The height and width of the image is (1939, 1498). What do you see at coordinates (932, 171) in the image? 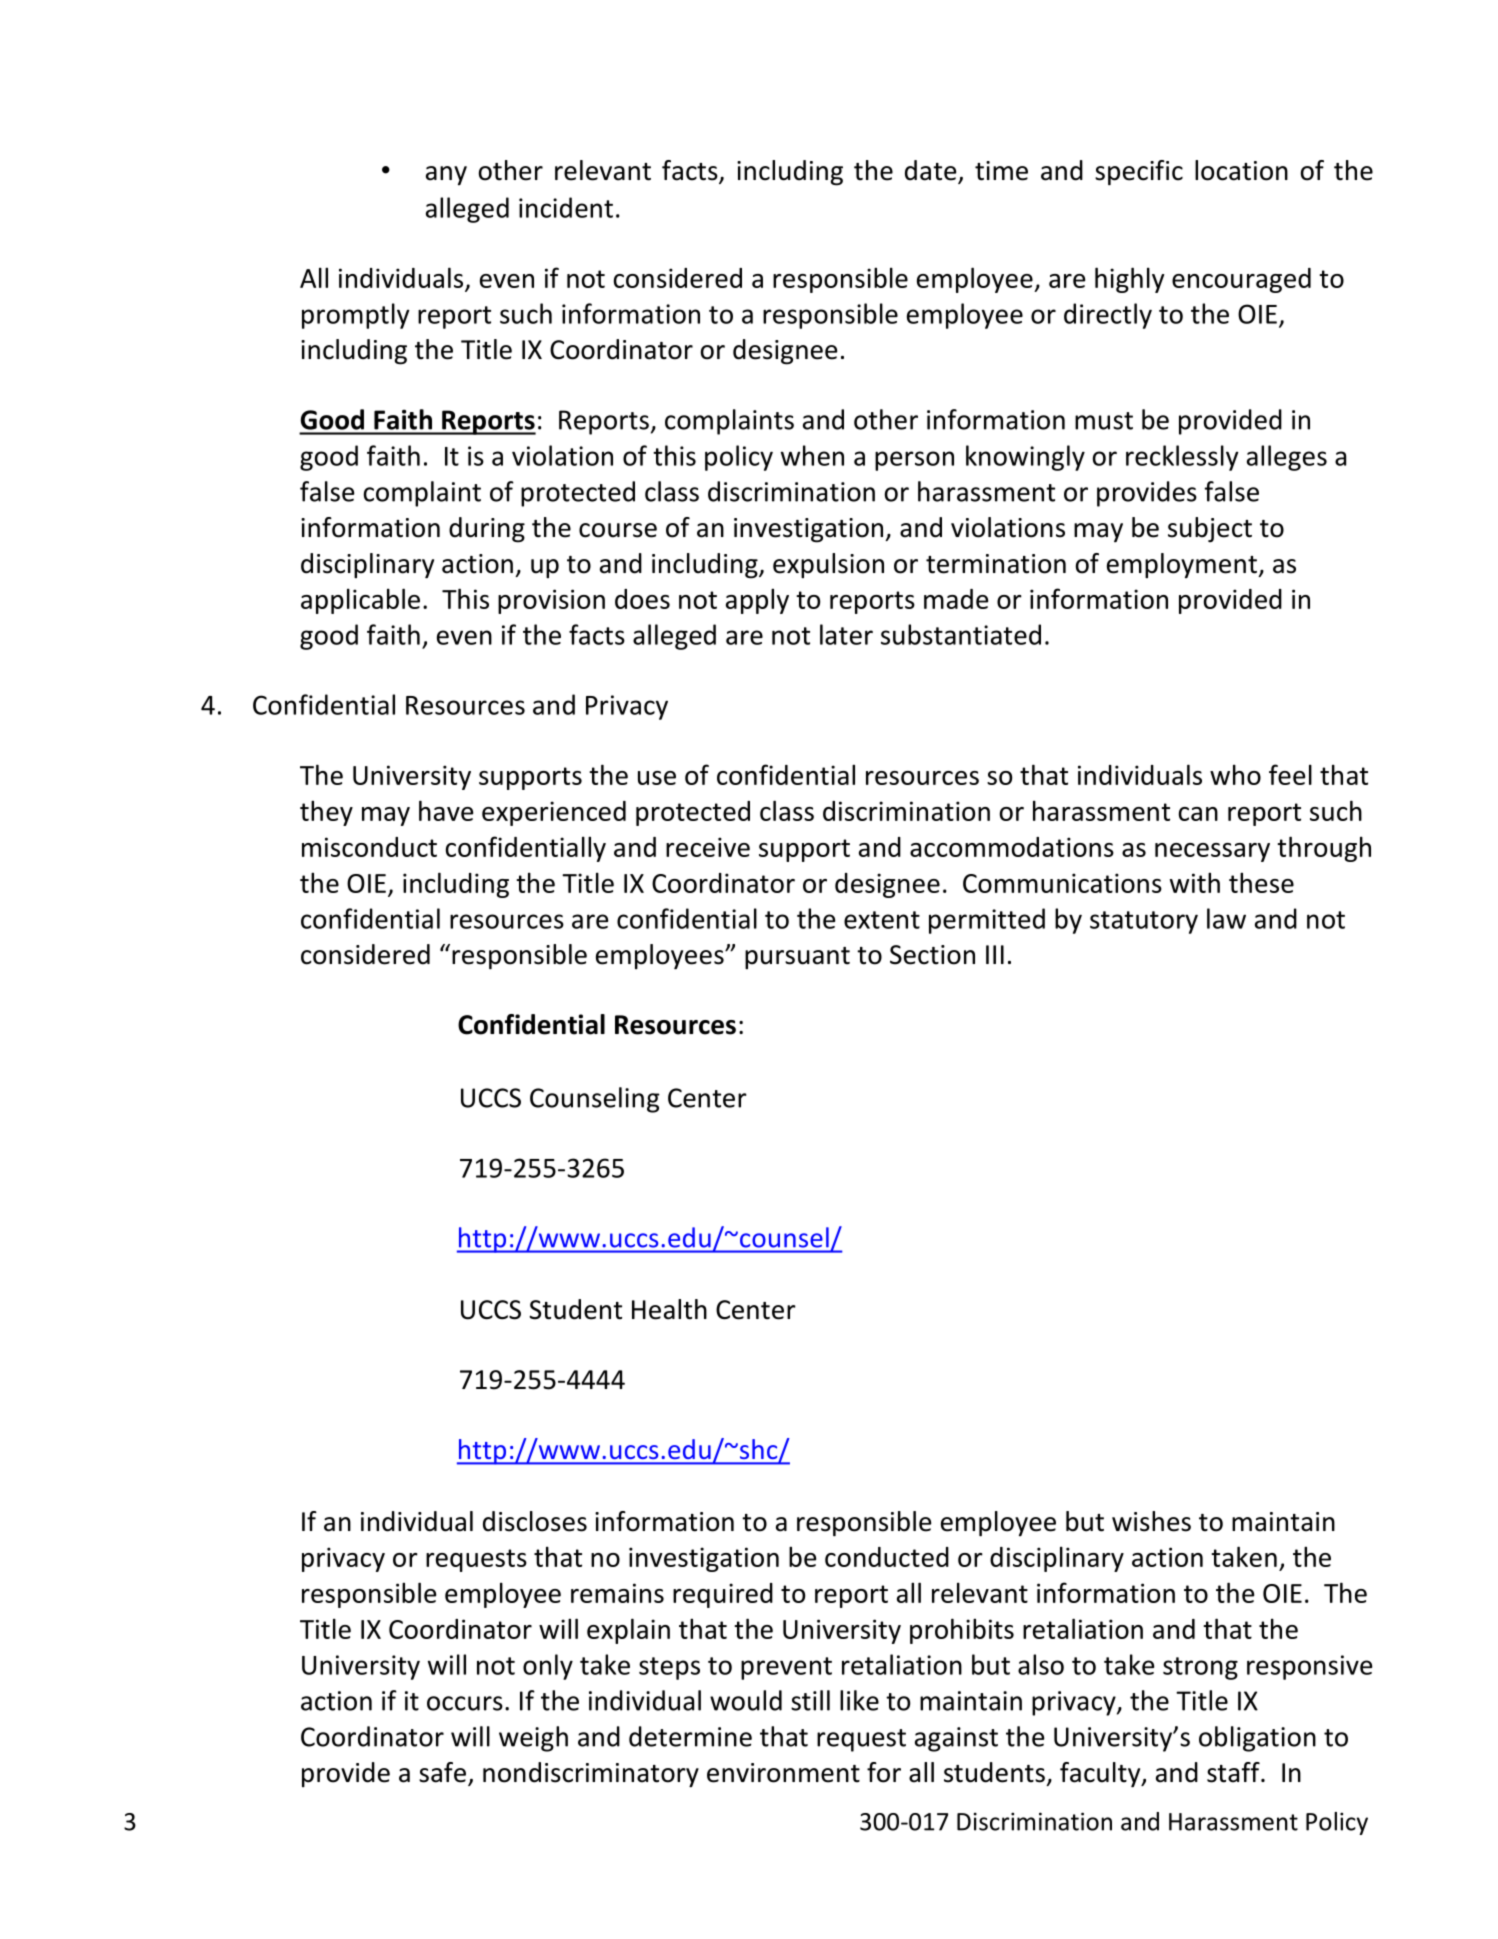
I see `date` at bounding box center [932, 171].
